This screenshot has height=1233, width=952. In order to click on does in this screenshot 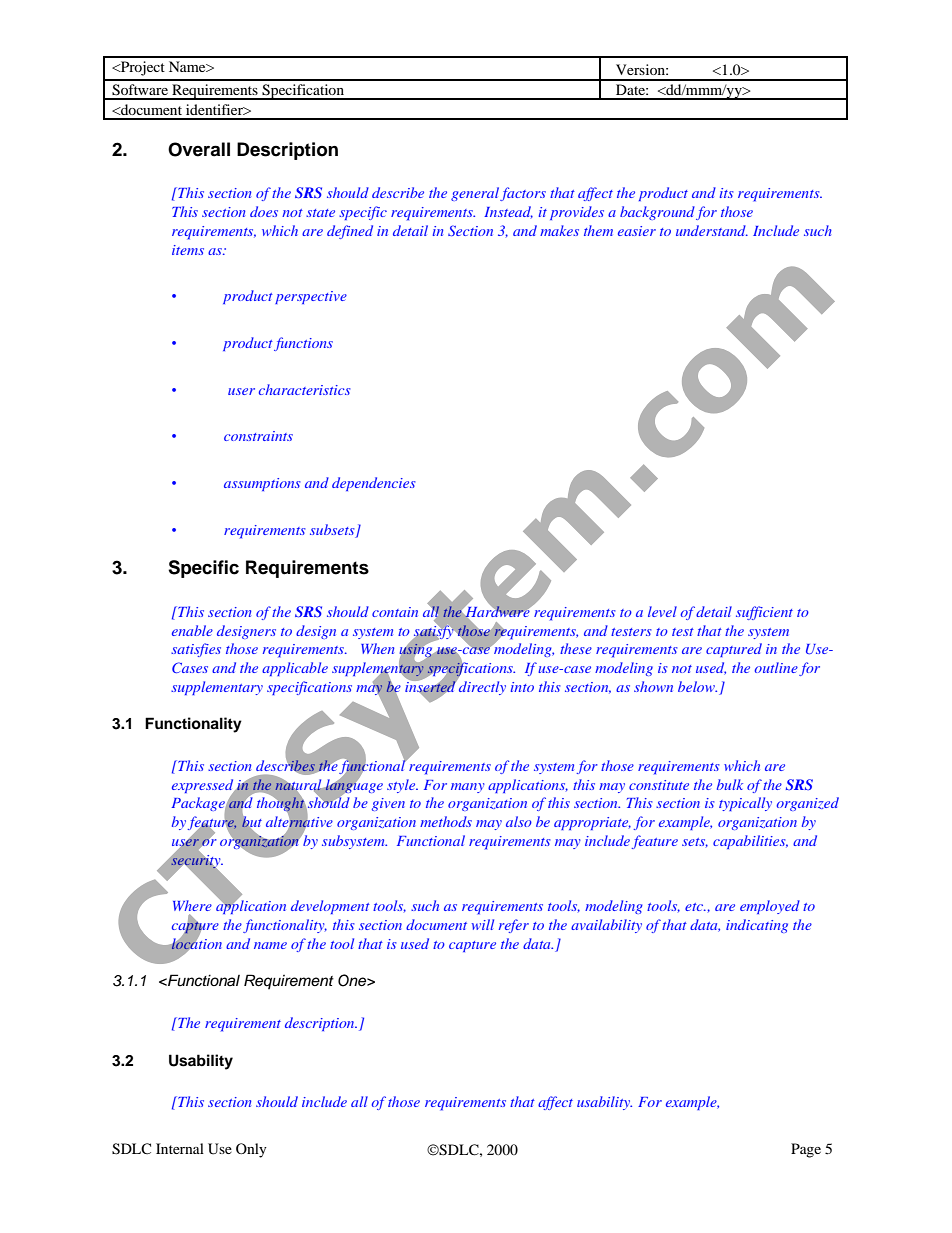, I will do `click(264, 211)`.
